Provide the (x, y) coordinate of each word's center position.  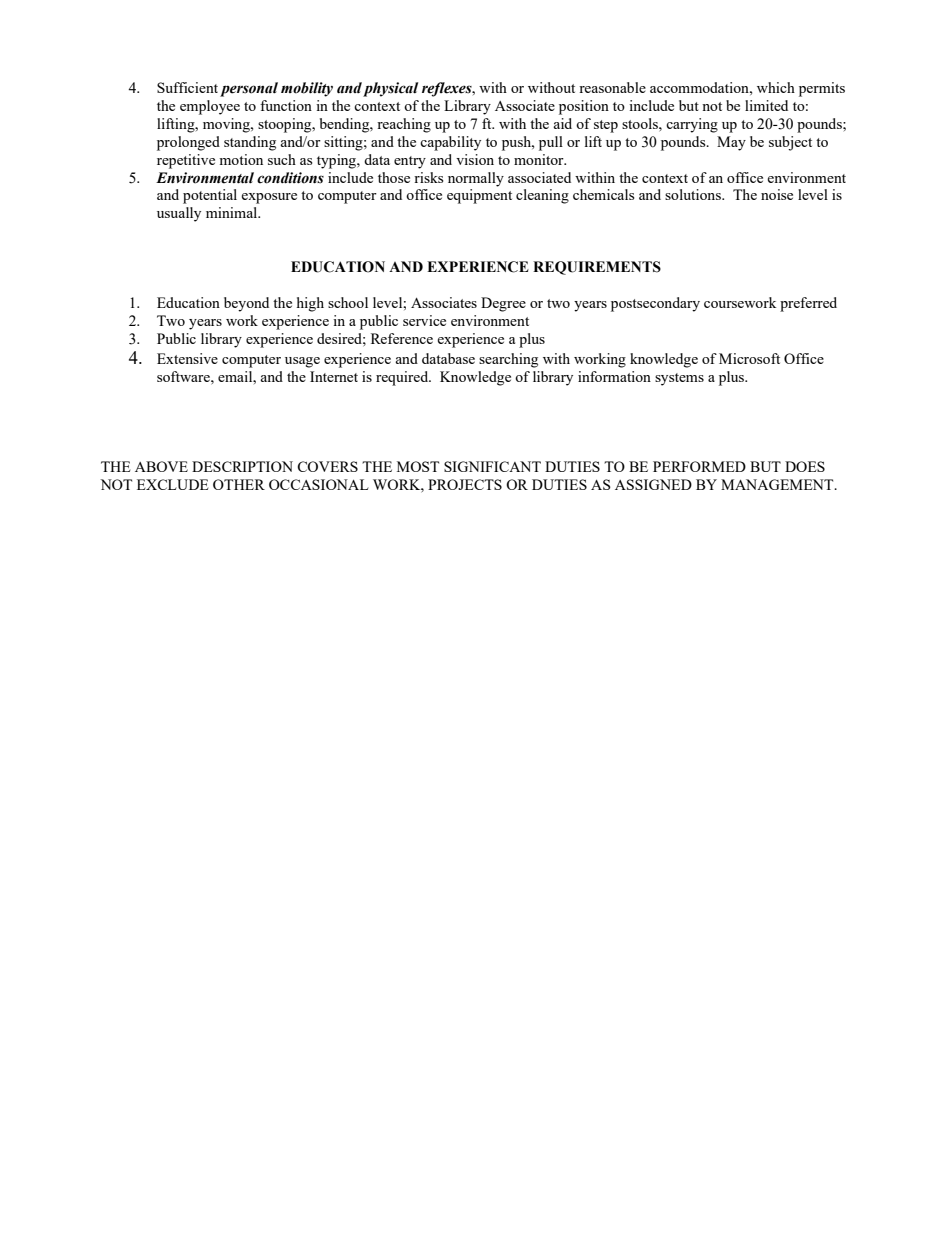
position (584, 107)
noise (777, 194)
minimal (233, 212)
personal (249, 89)
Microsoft (749, 358)
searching (508, 360)
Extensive (187, 358)
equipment (479, 196)
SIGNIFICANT (492, 466)
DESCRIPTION (242, 466)
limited (766, 105)
